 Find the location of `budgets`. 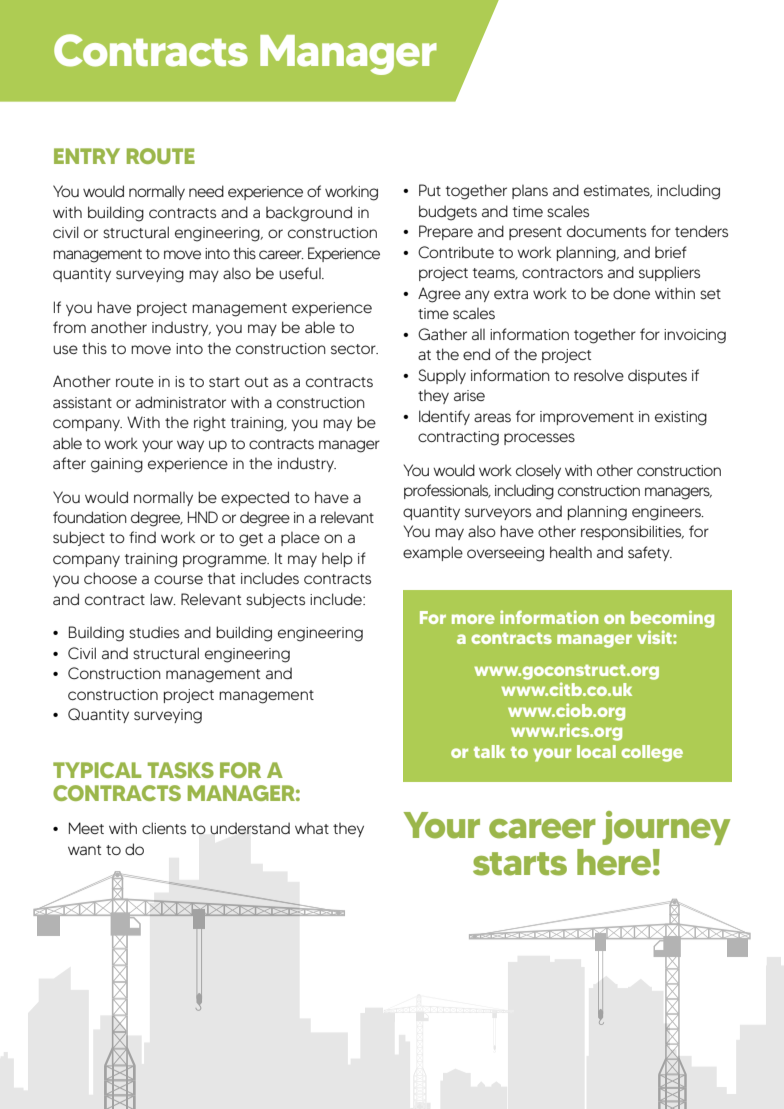

budgets is located at coordinates (448, 213).
